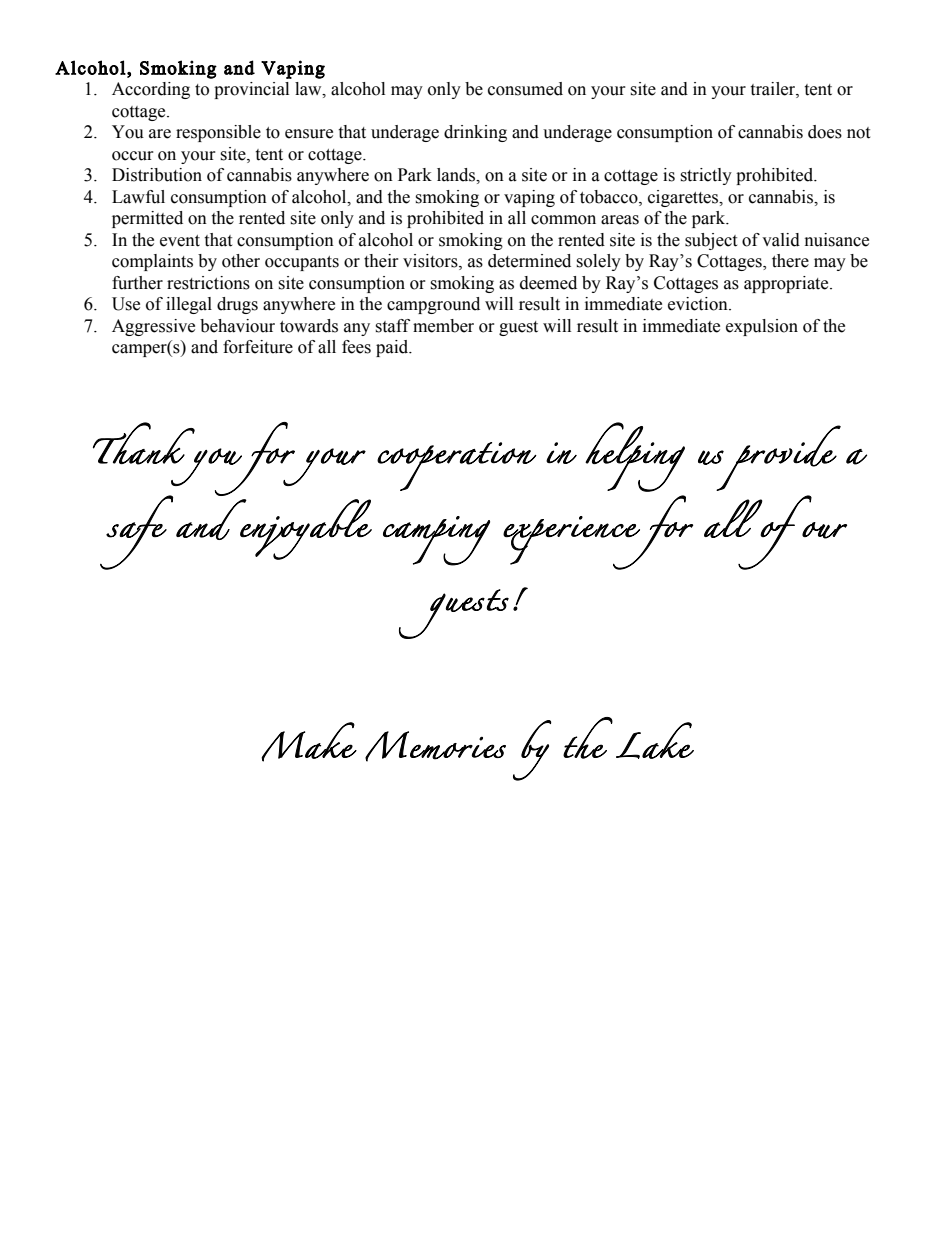 The height and width of the document is (1233, 952). Describe the element at coordinates (251, 90) in the document. I see `provincial` at that location.
